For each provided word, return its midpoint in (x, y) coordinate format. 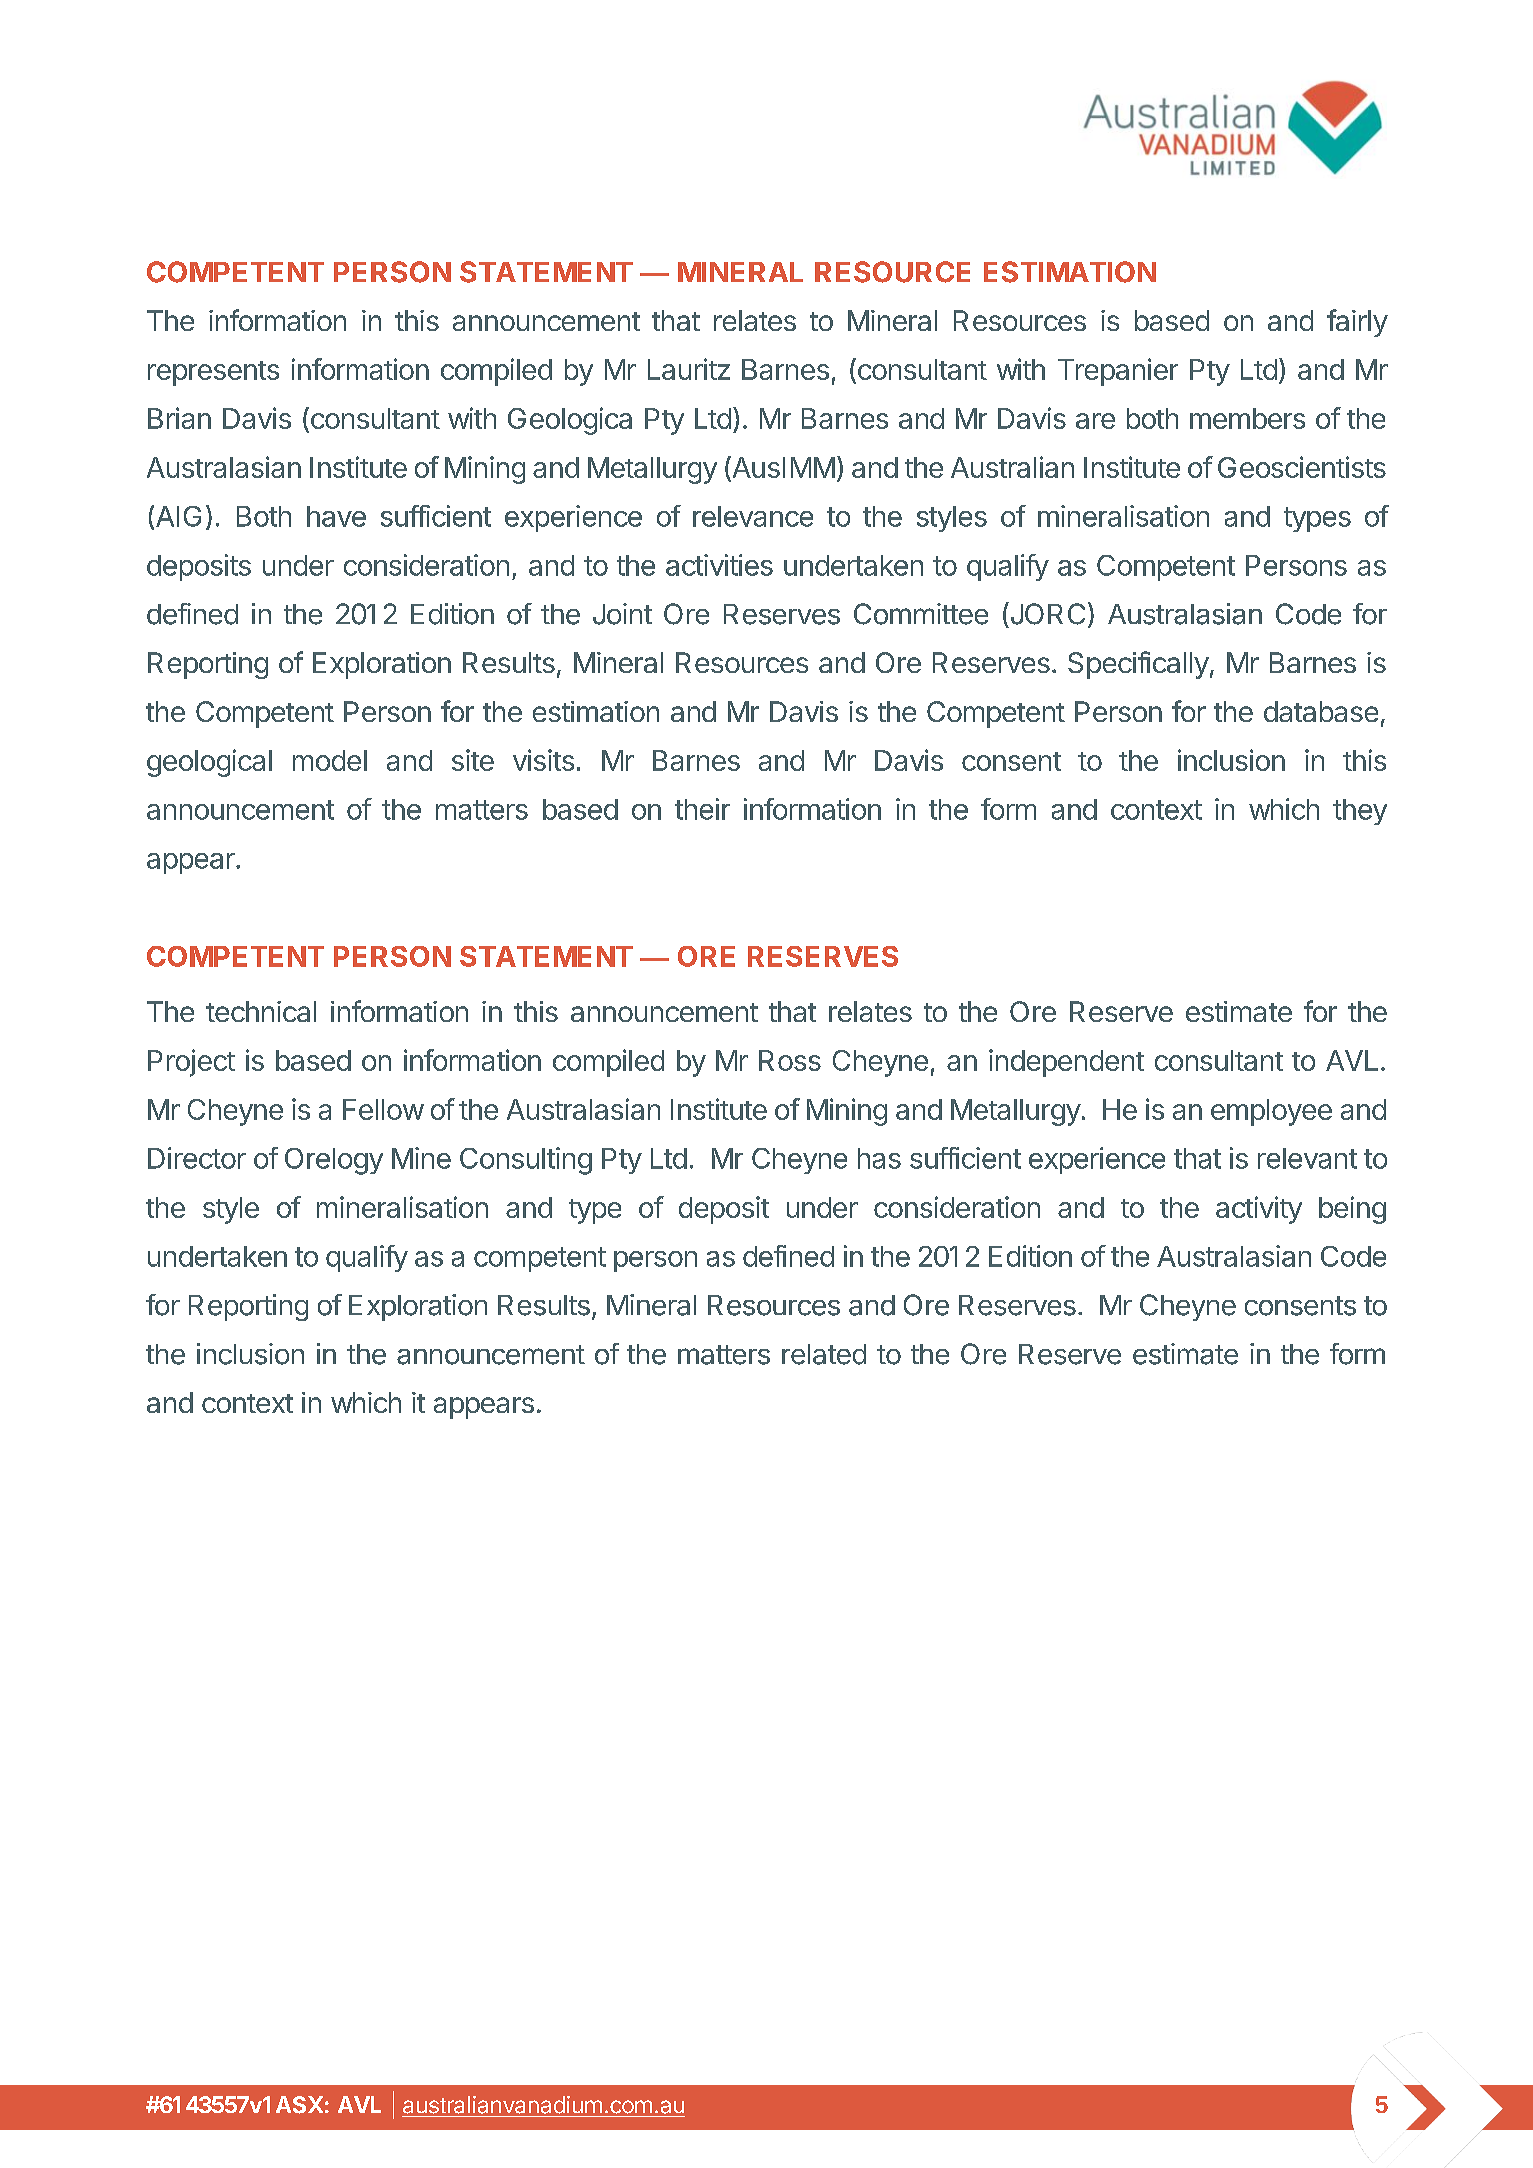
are (1095, 421)
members (1247, 418)
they (1360, 812)
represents (213, 373)
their (702, 809)
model (330, 760)
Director (197, 1158)
